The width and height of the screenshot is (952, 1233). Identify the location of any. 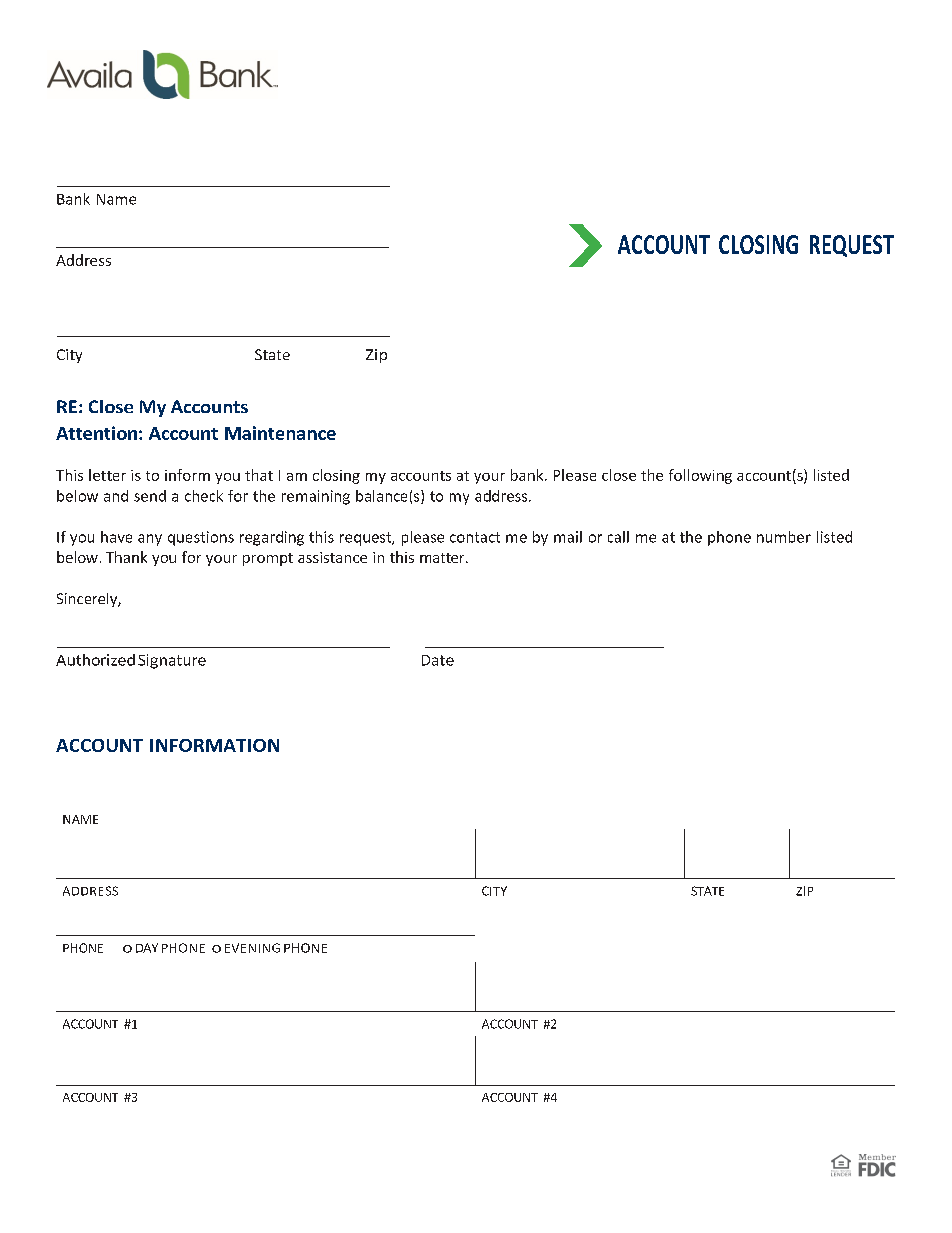
(150, 540).
